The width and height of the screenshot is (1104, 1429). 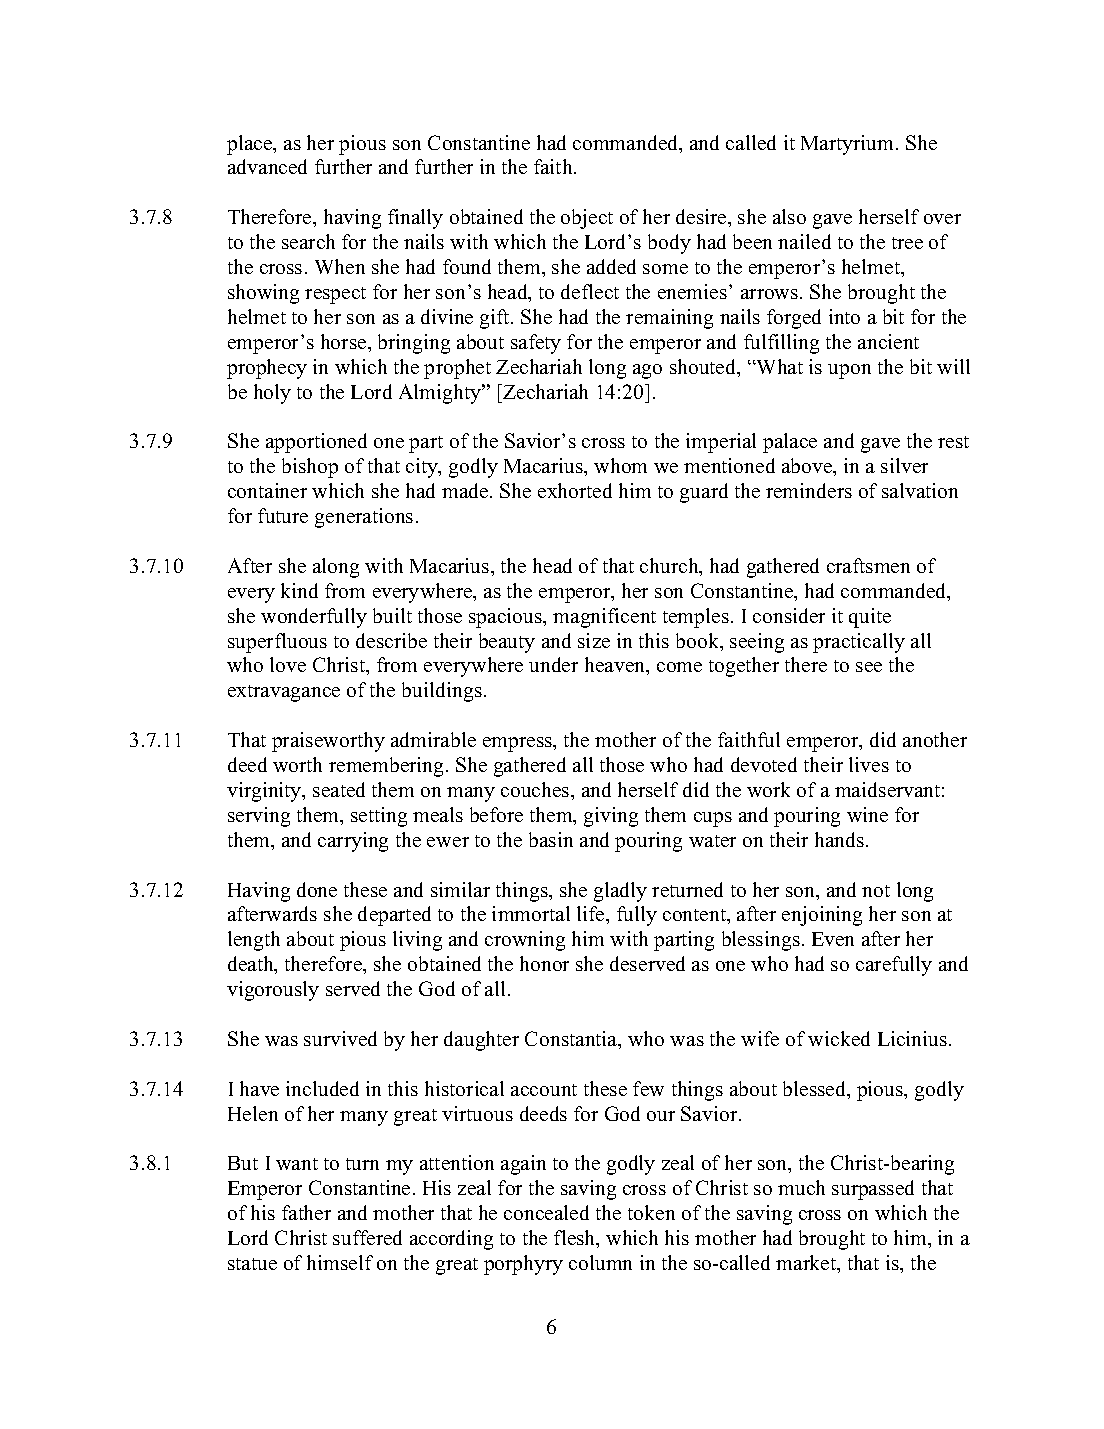 What do you see at coordinates (284, 693) in the screenshot?
I see `extravagance` at bounding box center [284, 693].
